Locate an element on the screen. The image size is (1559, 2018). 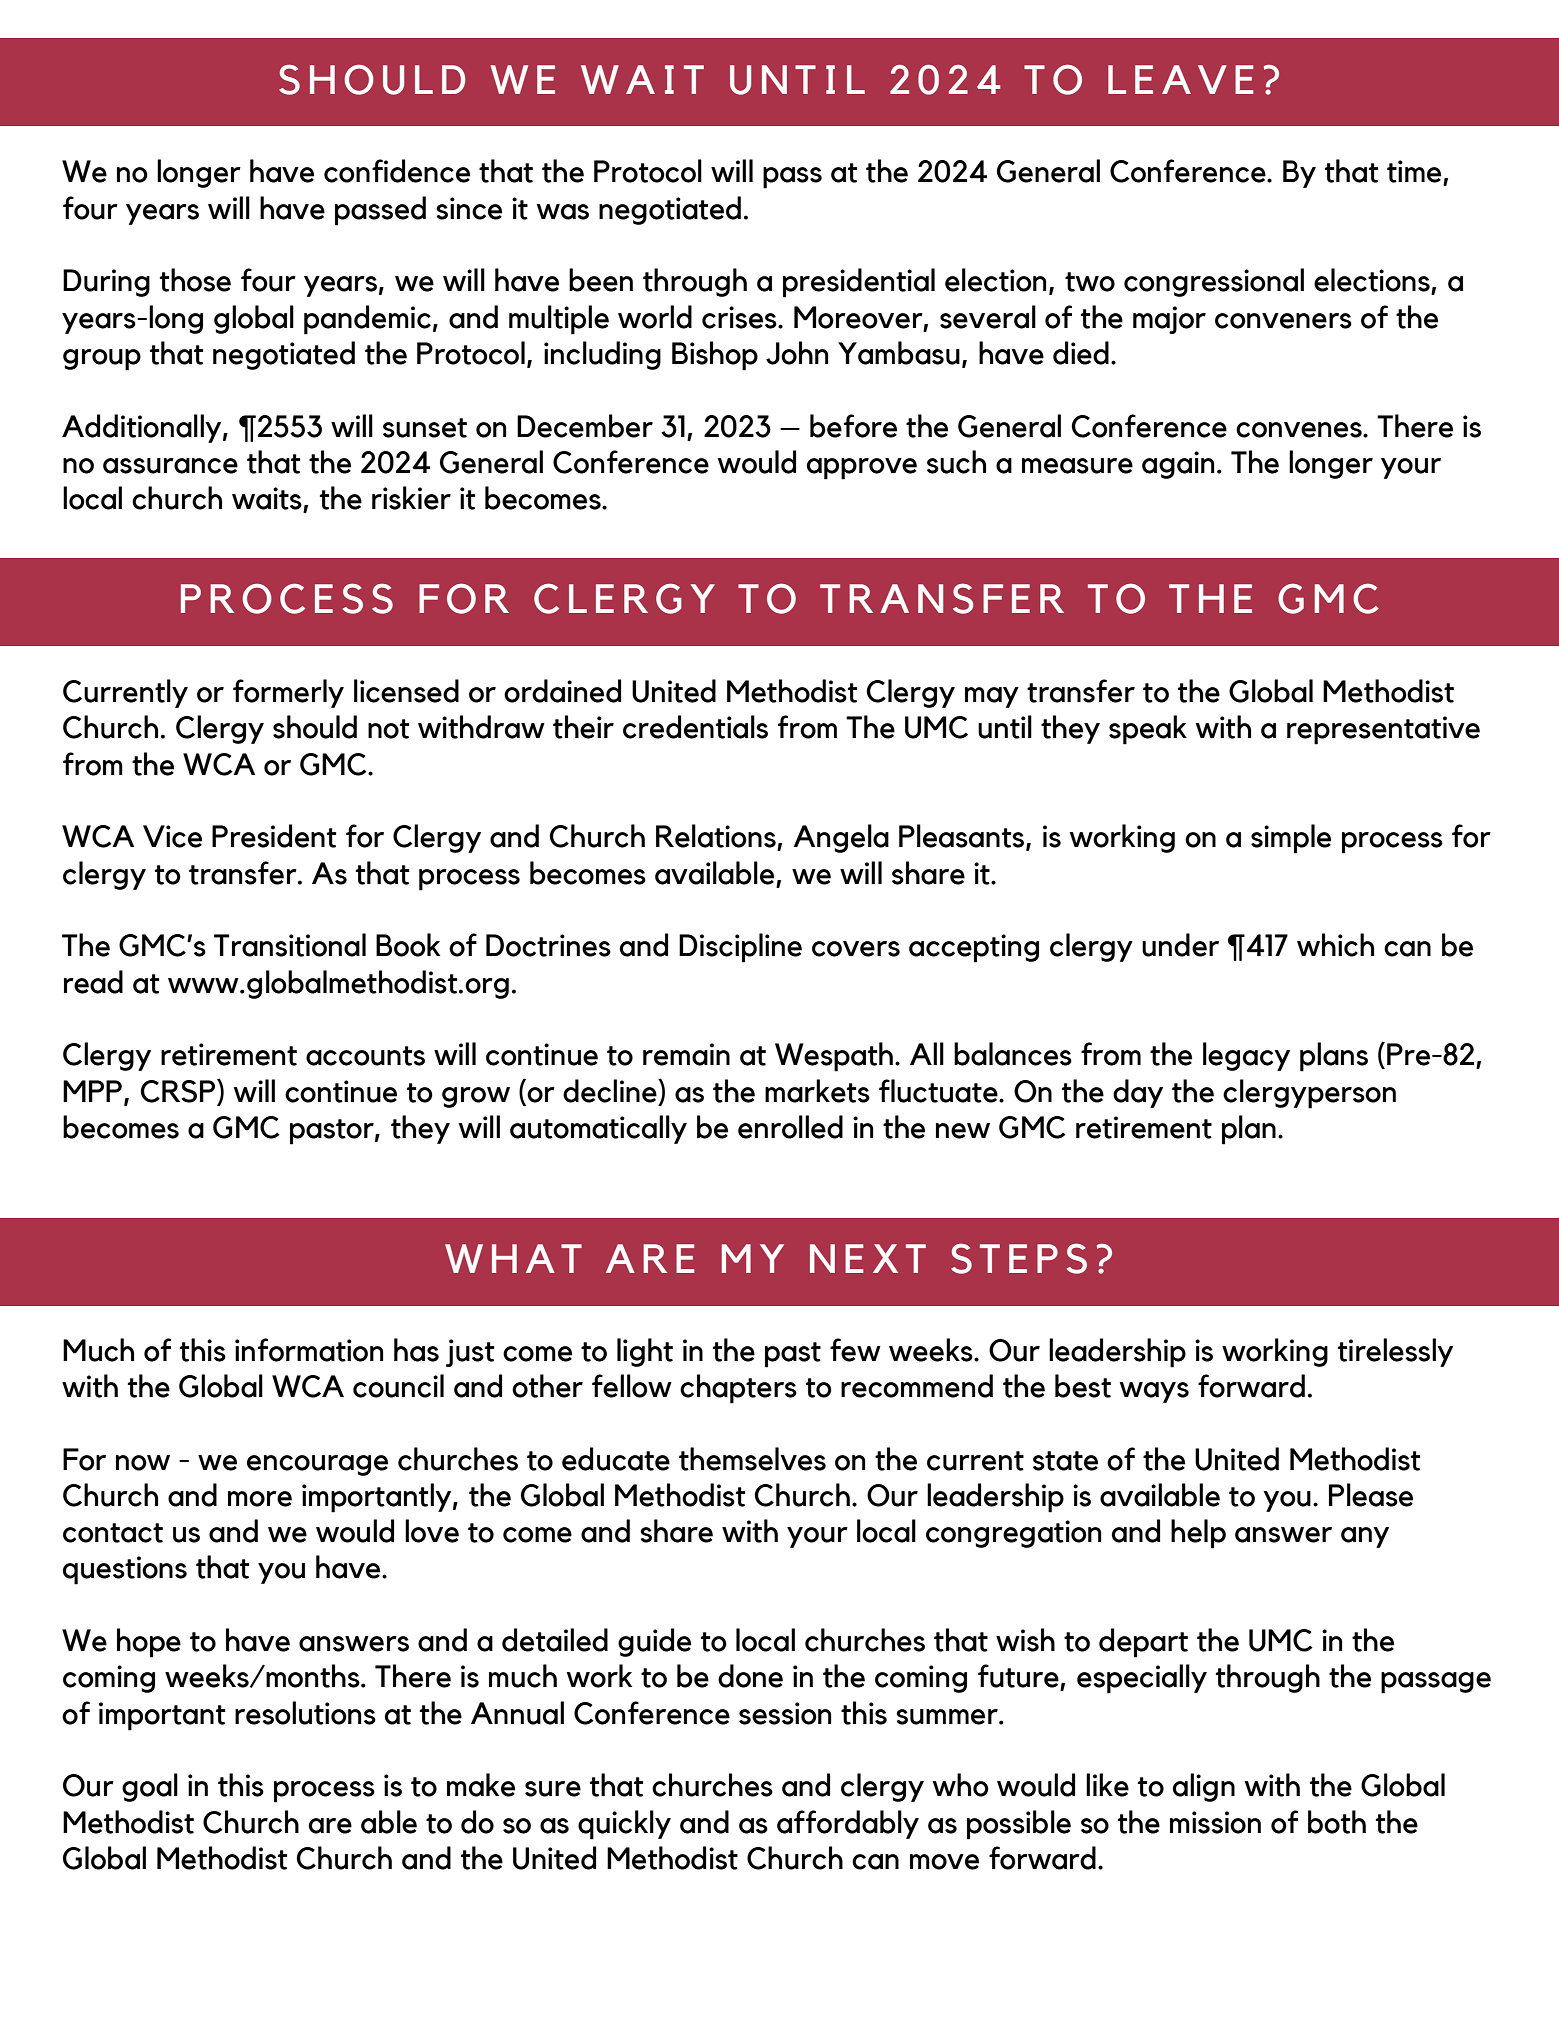
Transitional is located at coordinates (290, 945).
